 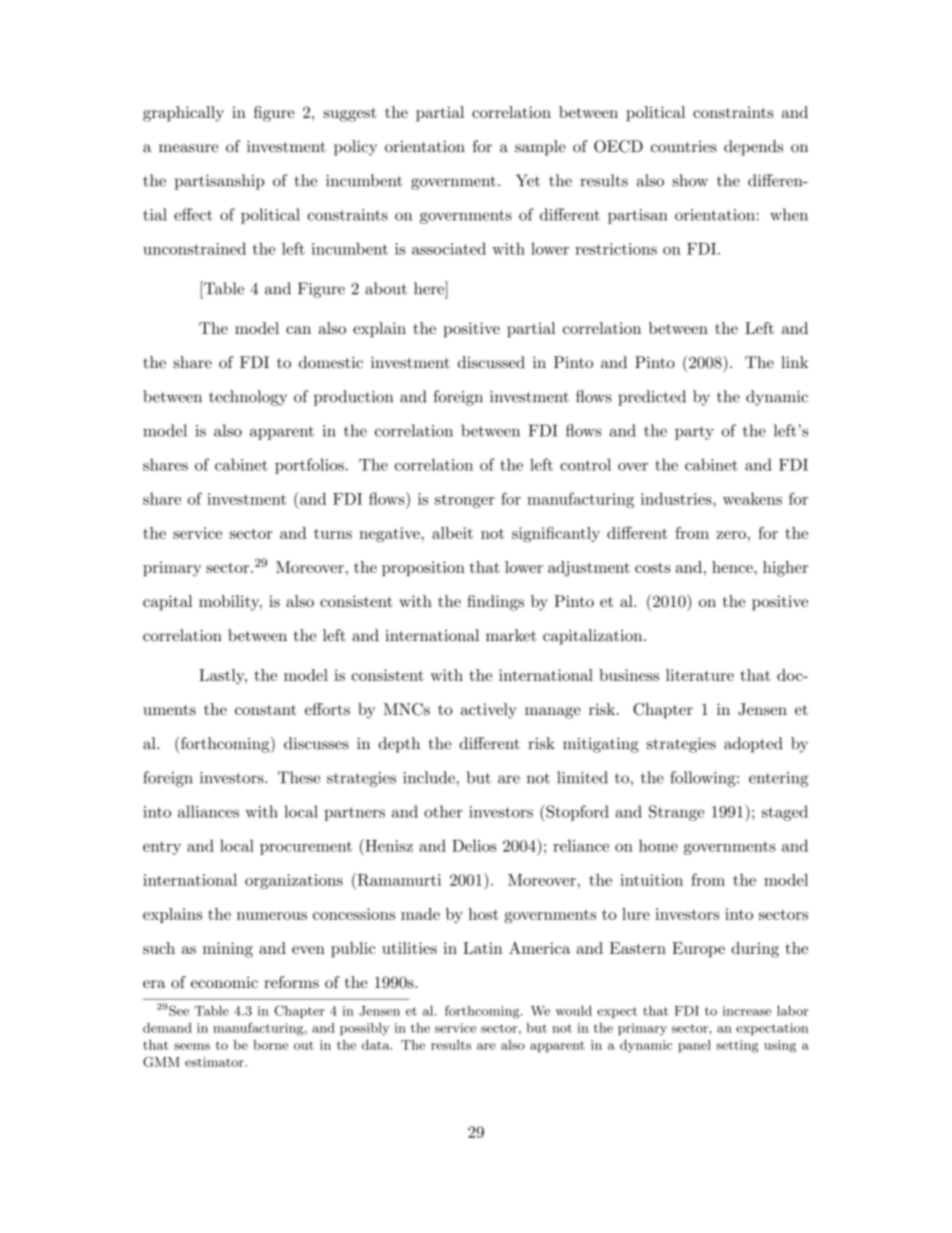 I want to click on setting, so click(x=738, y=1046).
